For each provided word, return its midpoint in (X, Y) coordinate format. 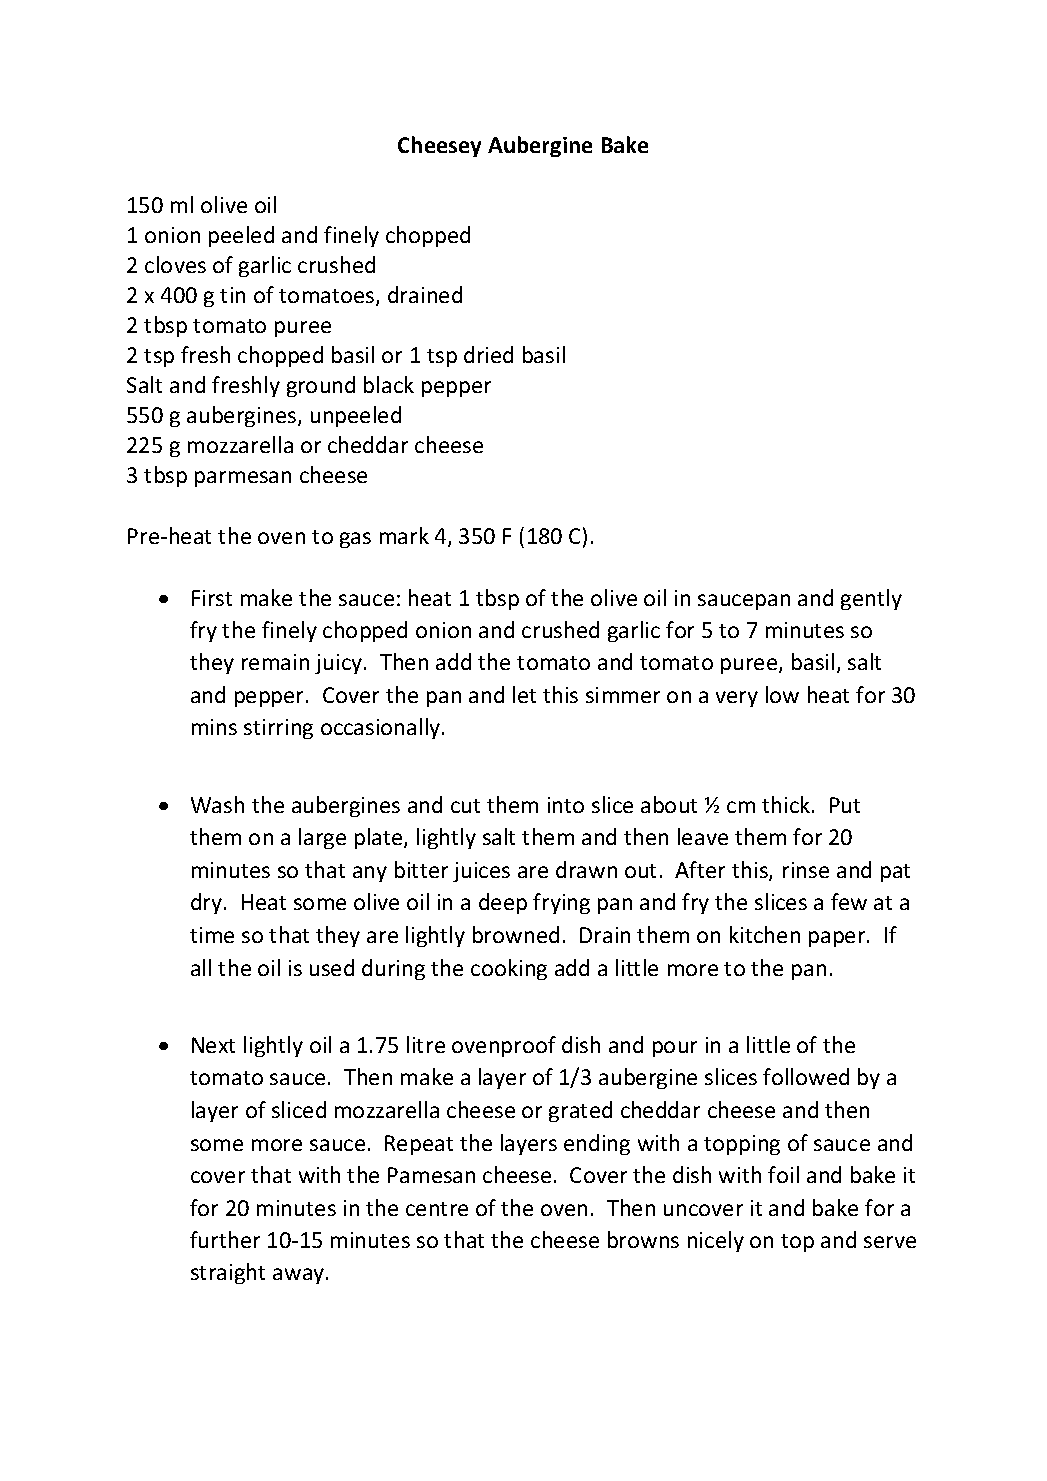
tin (232, 295)
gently (871, 599)
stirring (278, 729)
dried (488, 354)
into (566, 805)
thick (787, 804)
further (225, 1239)
